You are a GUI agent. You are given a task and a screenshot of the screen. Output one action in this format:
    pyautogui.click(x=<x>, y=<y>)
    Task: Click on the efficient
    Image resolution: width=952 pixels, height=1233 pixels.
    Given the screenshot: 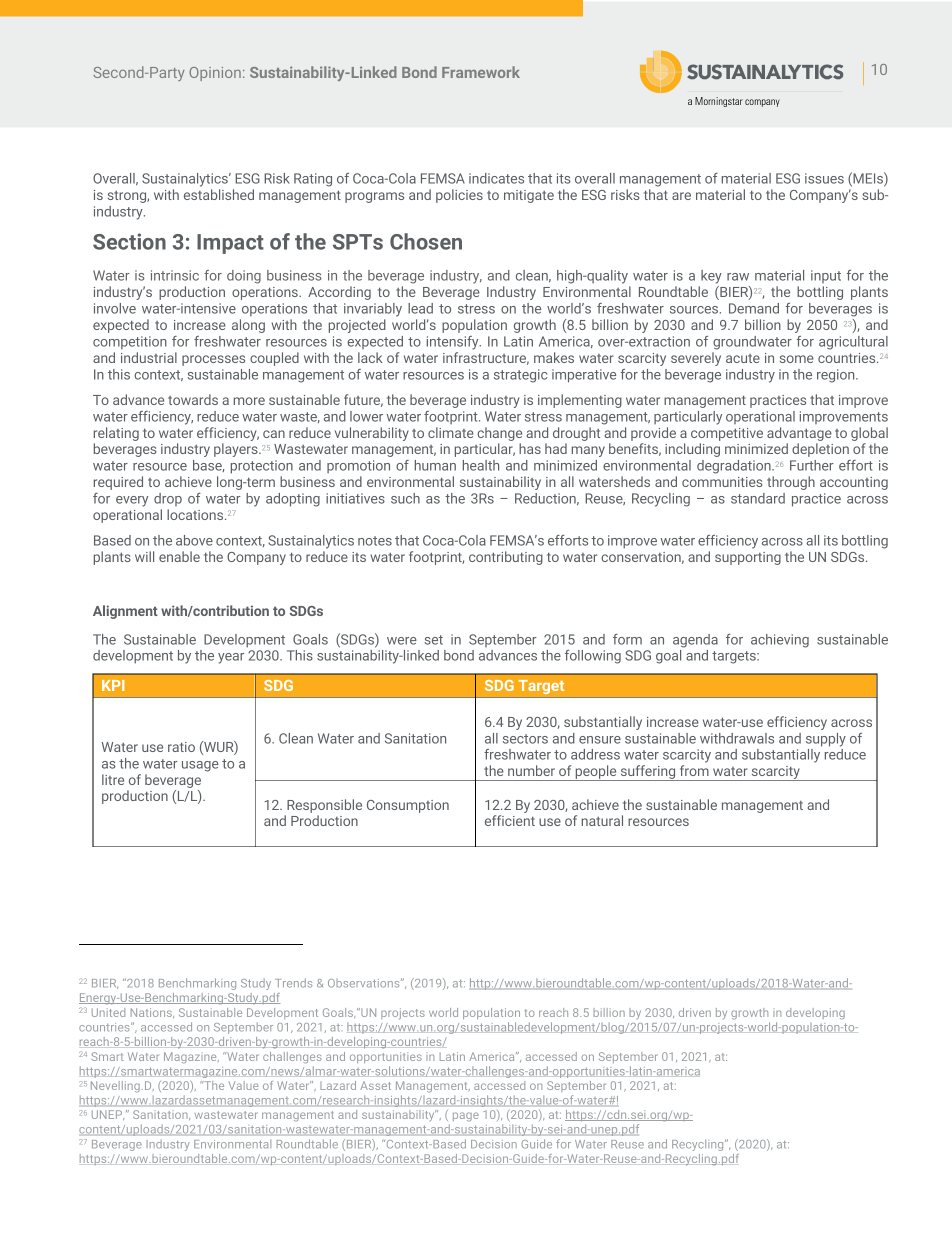 What is the action you would take?
    pyautogui.click(x=510, y=820)
